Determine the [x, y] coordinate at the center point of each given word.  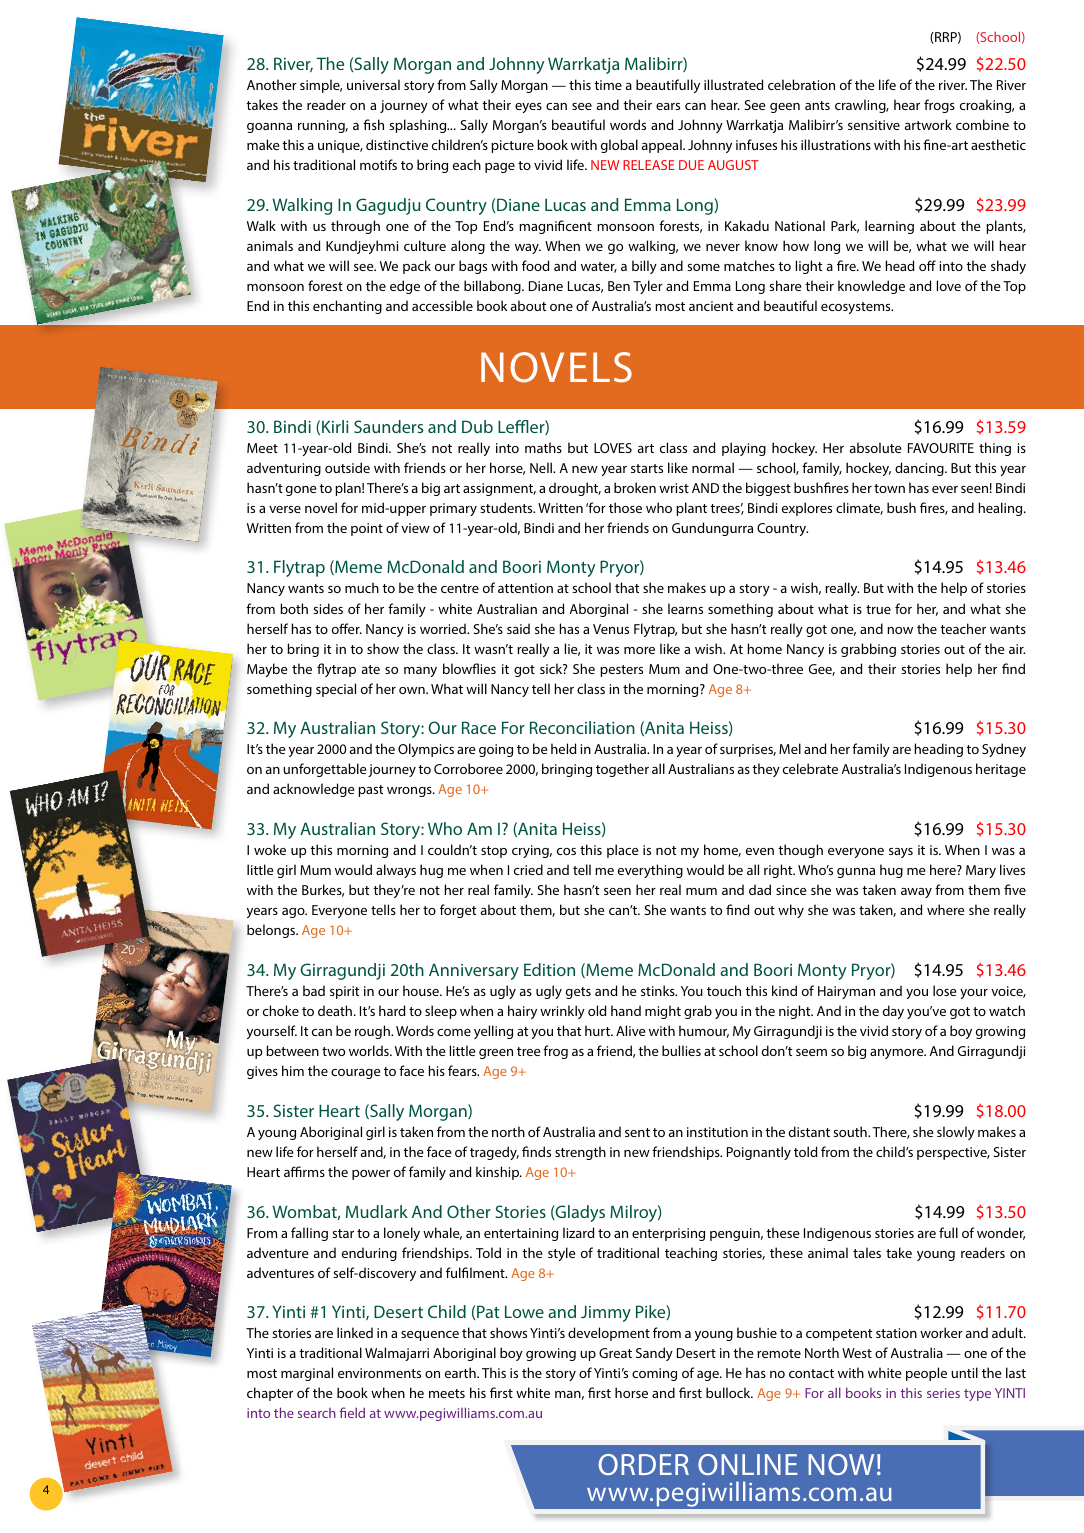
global [619, 146]
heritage [1001, 770]
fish [373, 124]
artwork [928, 124]
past [370, 791]
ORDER [644, 1464]
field [352, 1412]
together [622, 770]
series [943, 1393]
